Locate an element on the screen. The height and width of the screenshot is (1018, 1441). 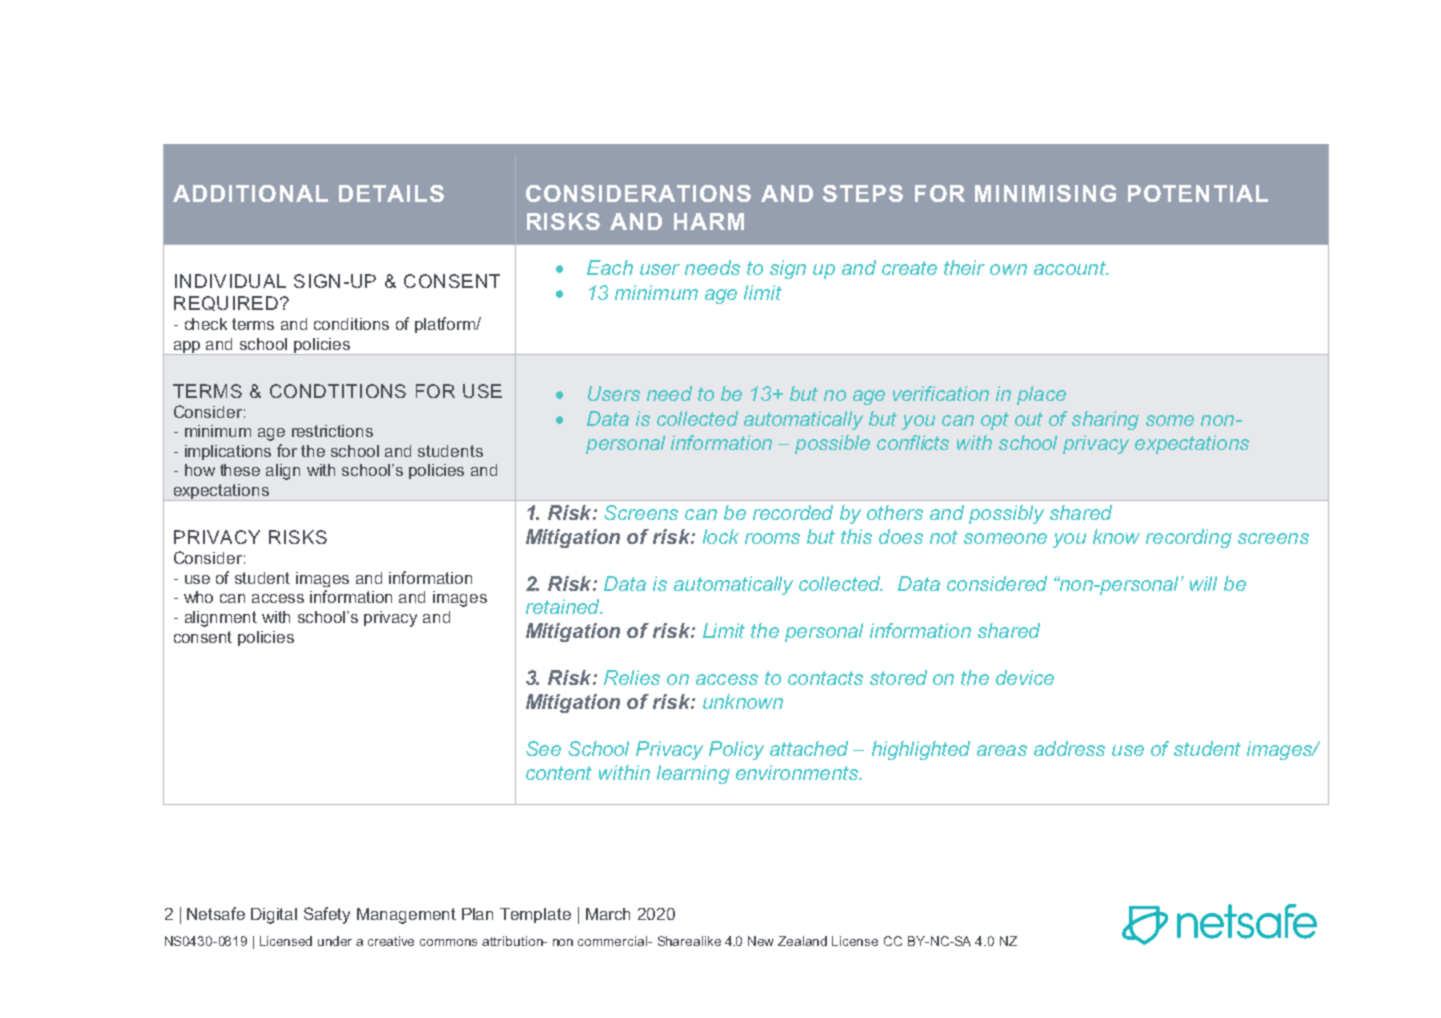
Safety is located at coordinates (327, 915).
